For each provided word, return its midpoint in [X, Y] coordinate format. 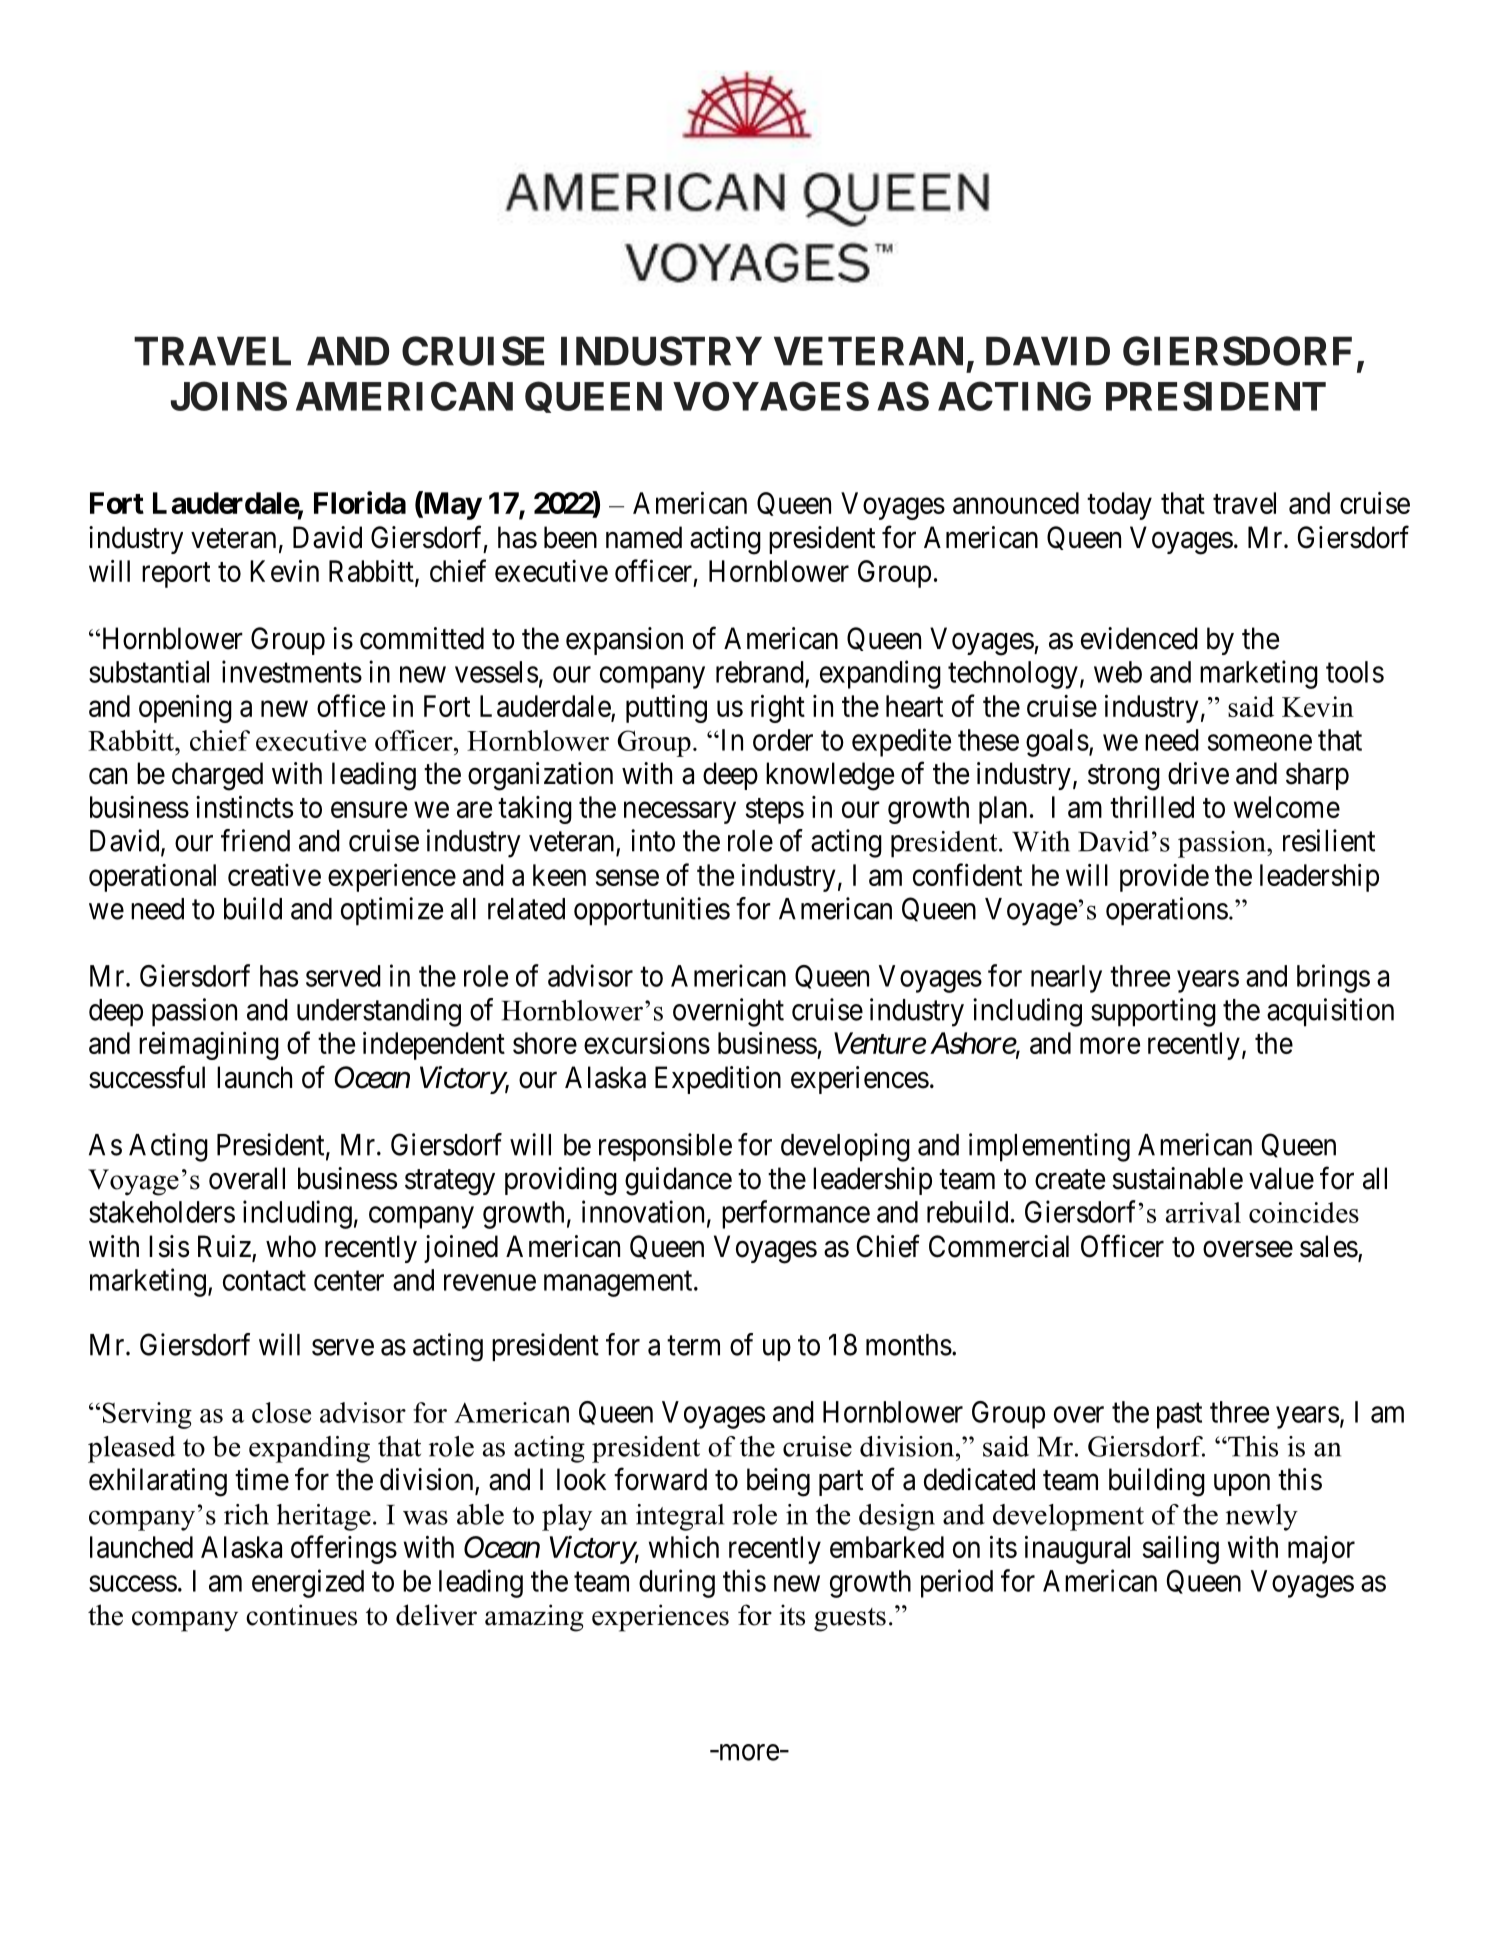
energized [308, 1583]
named [644, 537]
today [1119, 506]
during [677, 1583]
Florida [360, 502]
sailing [1181, 1550]
